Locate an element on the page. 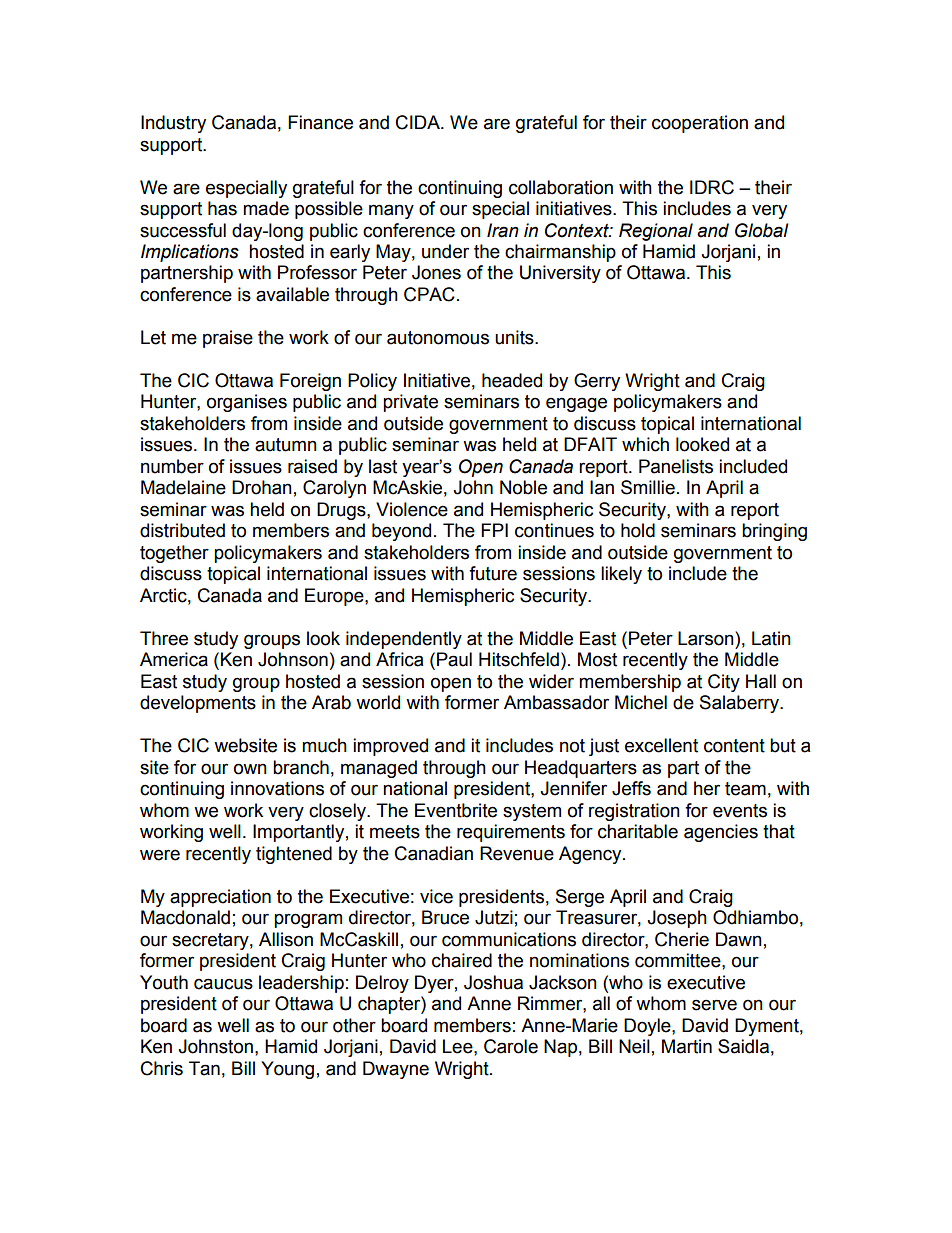 The height and width of the page is (1233, 952). Larson is located at coordinates (707, 638).
